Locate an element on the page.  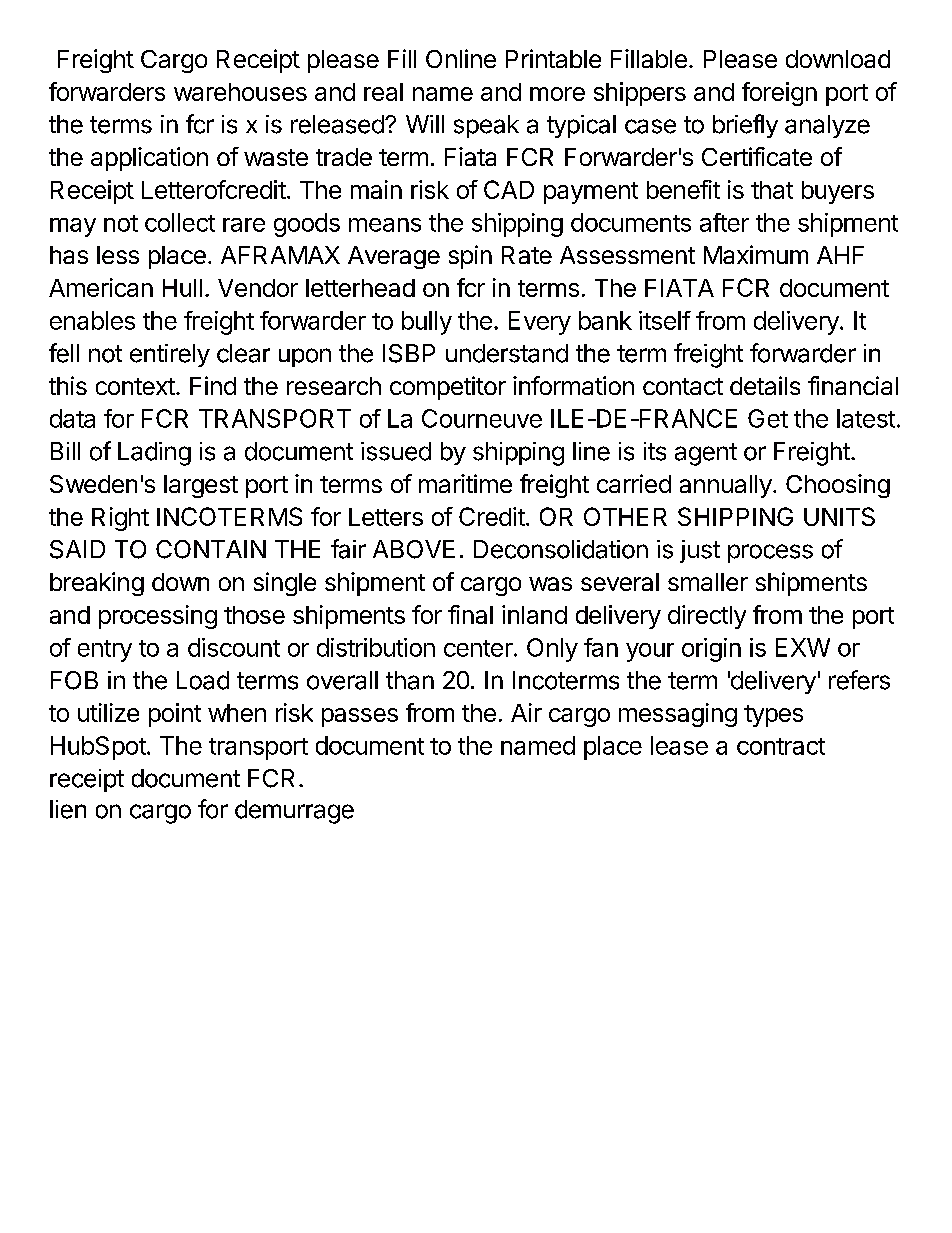
lien is located at coordinates (68, 809).
